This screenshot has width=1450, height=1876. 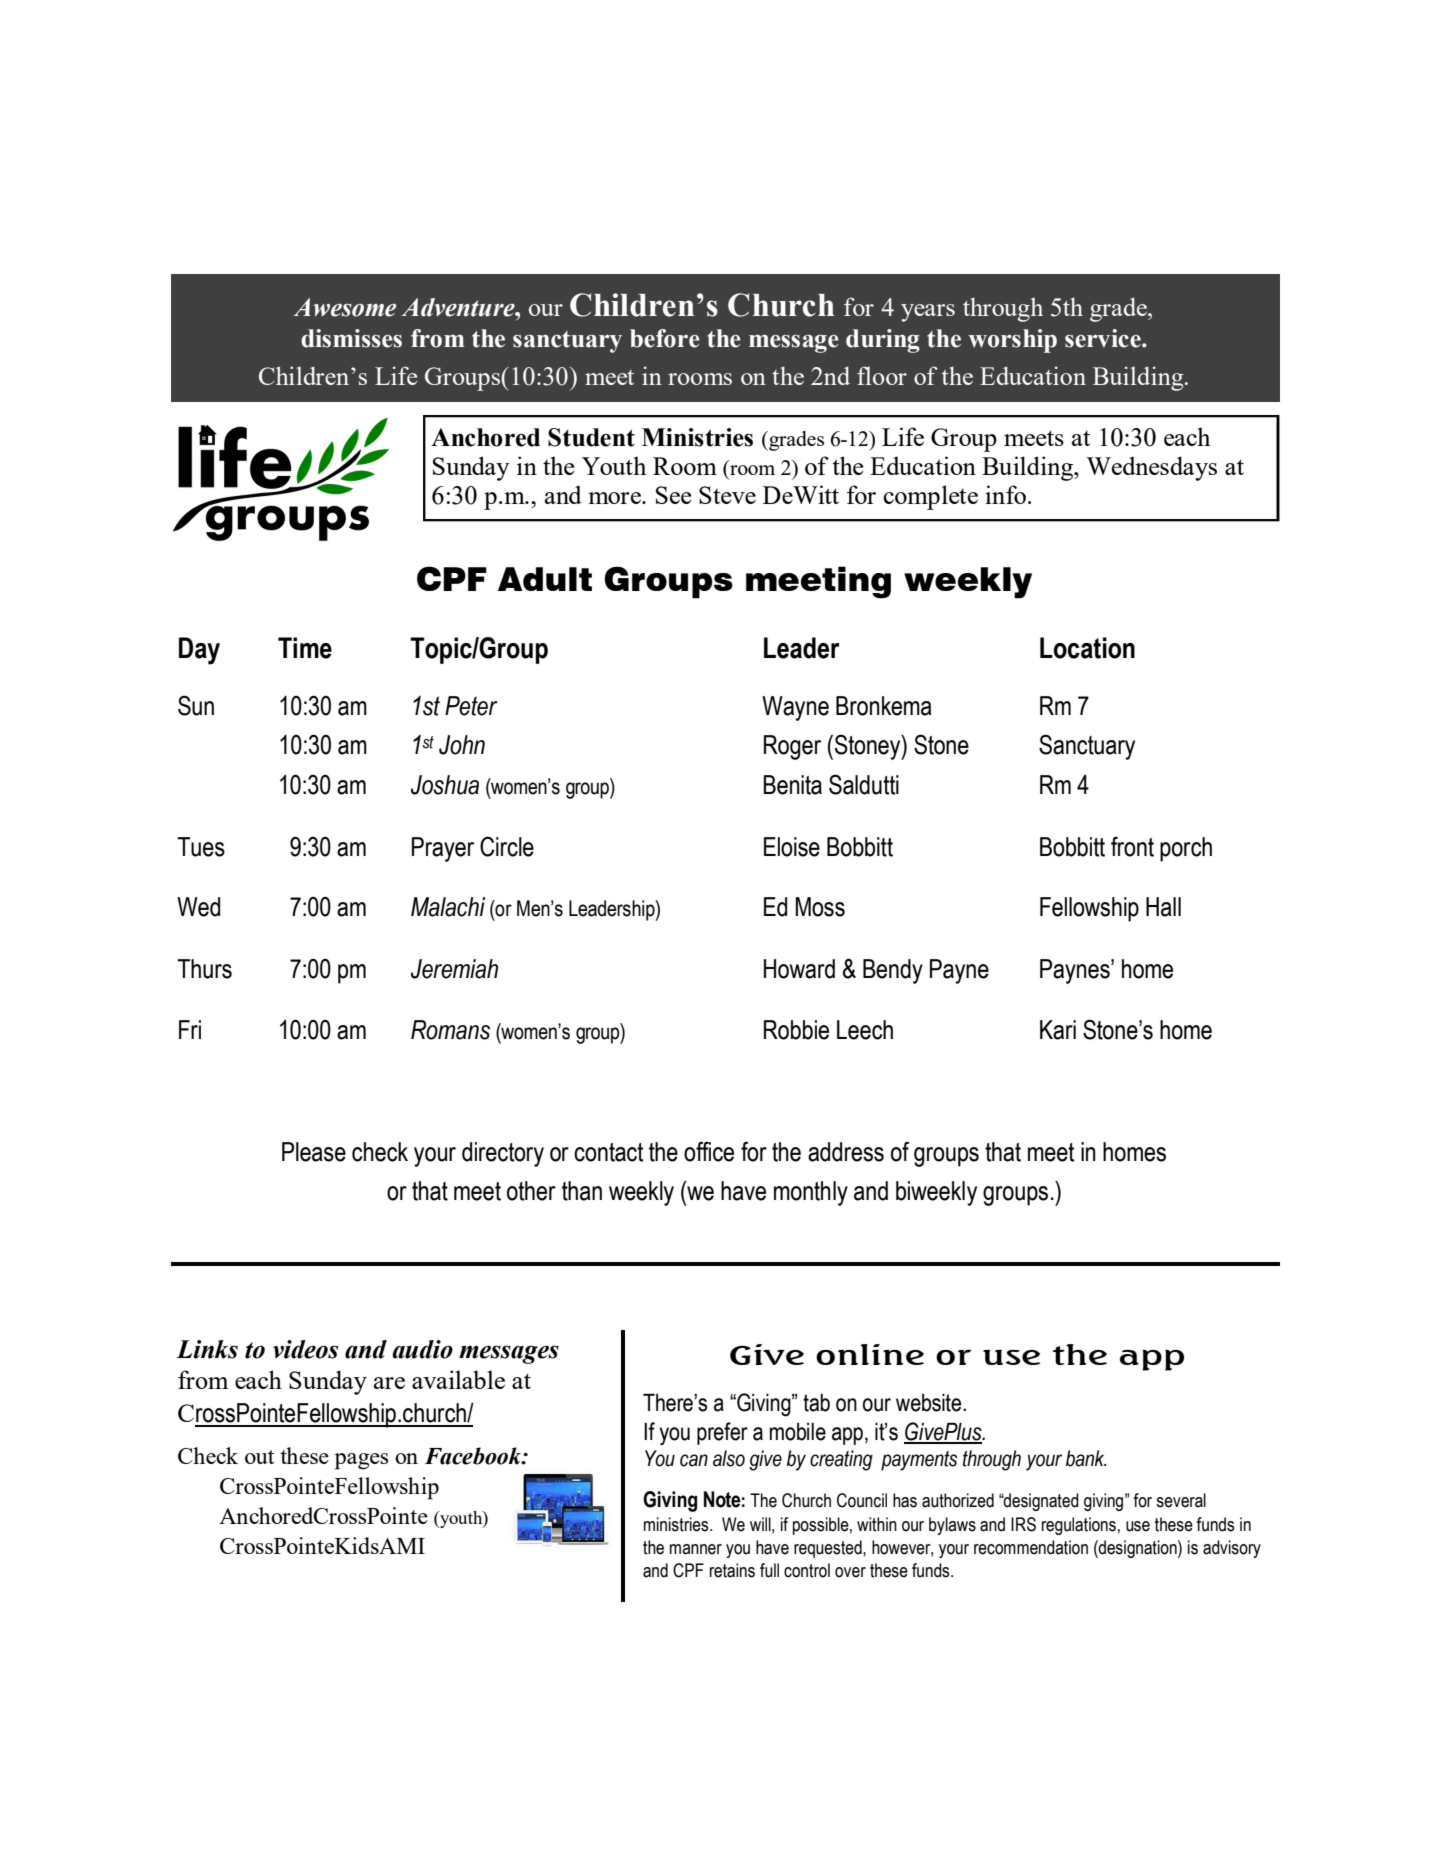 I want to click on Wayne, so click(x=795, y=708).
